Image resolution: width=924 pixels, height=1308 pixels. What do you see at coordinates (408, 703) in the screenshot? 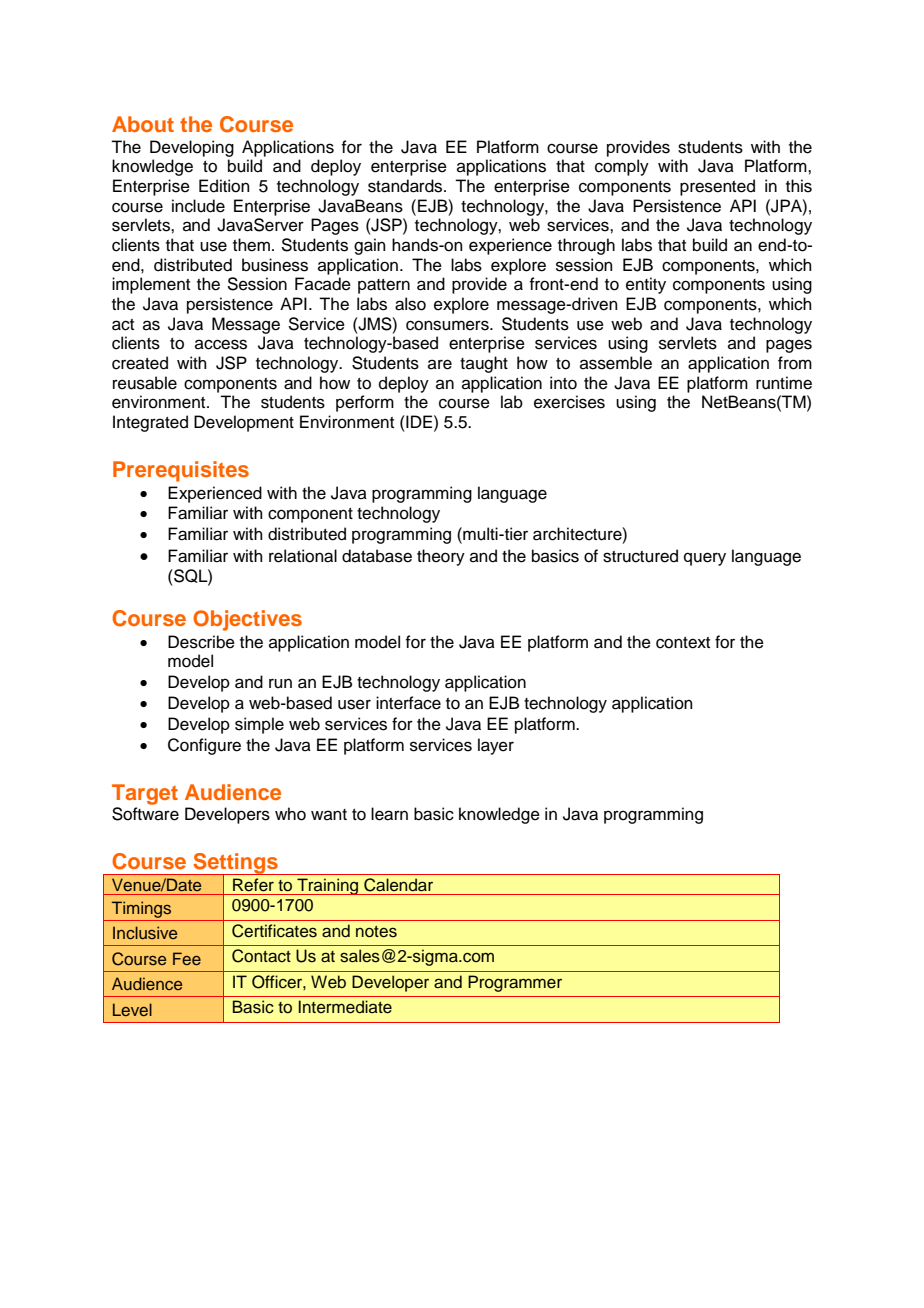
I see `interface` at bounding box center [408, 703].
